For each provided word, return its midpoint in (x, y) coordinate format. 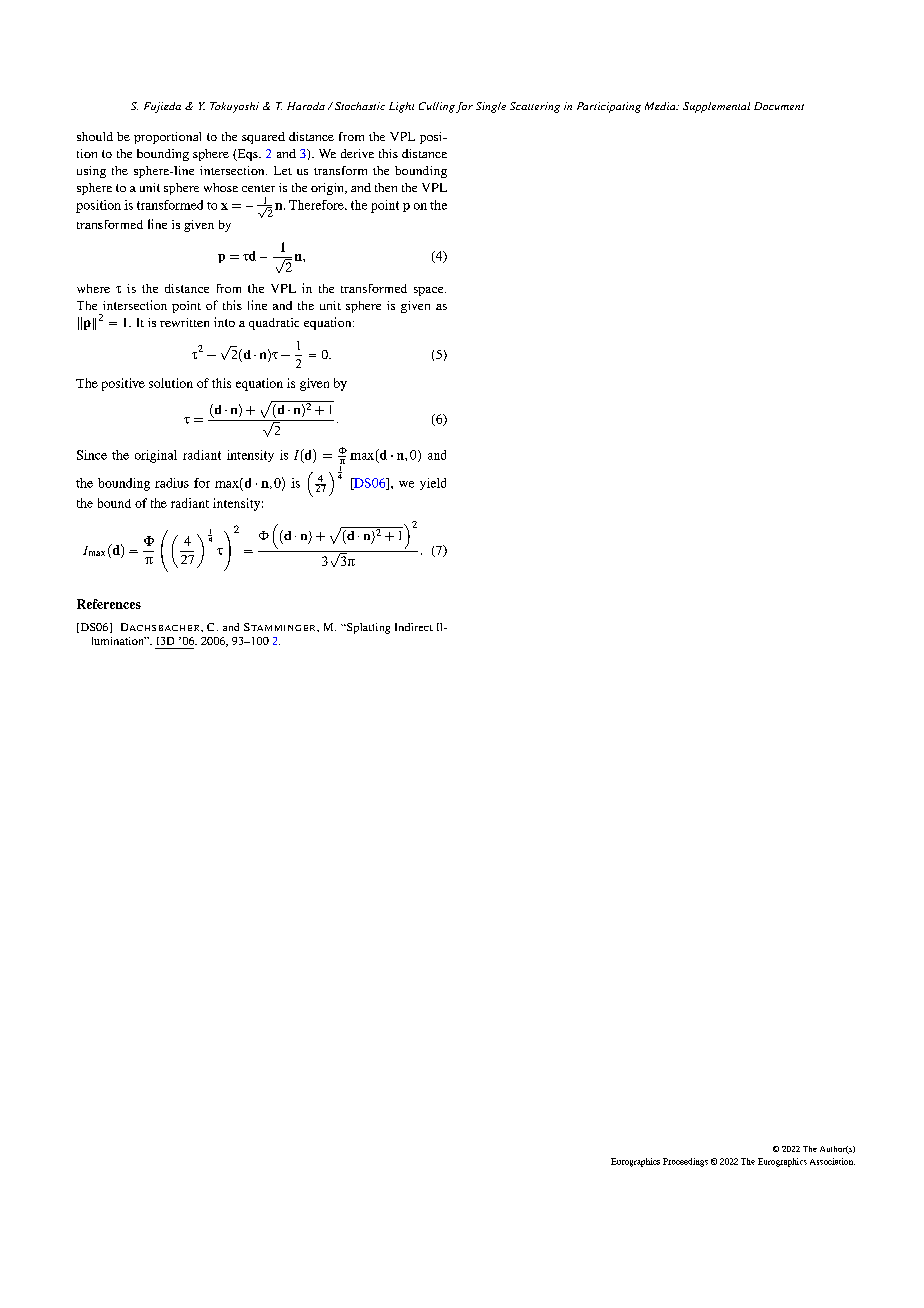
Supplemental (716, 107)
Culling (437, 107)
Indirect (414, 627)
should (95, 136)
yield (433, 484)
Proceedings (685, 1162)
